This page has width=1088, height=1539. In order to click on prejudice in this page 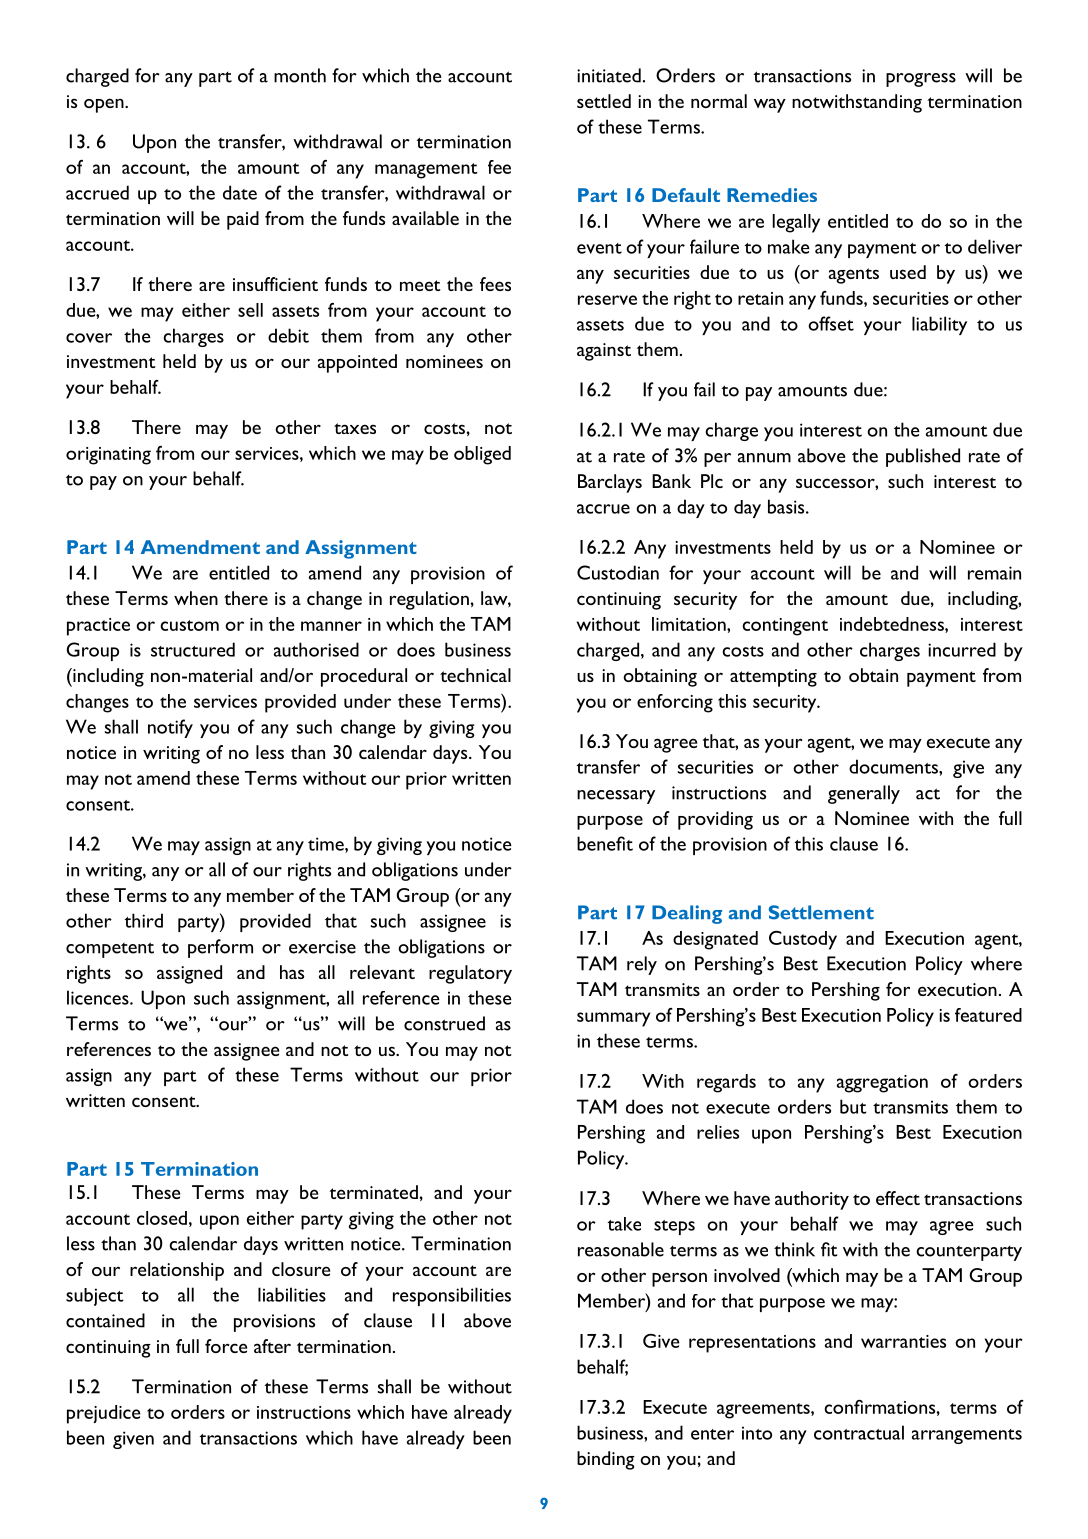, I will do `click(104, 1414)`.
